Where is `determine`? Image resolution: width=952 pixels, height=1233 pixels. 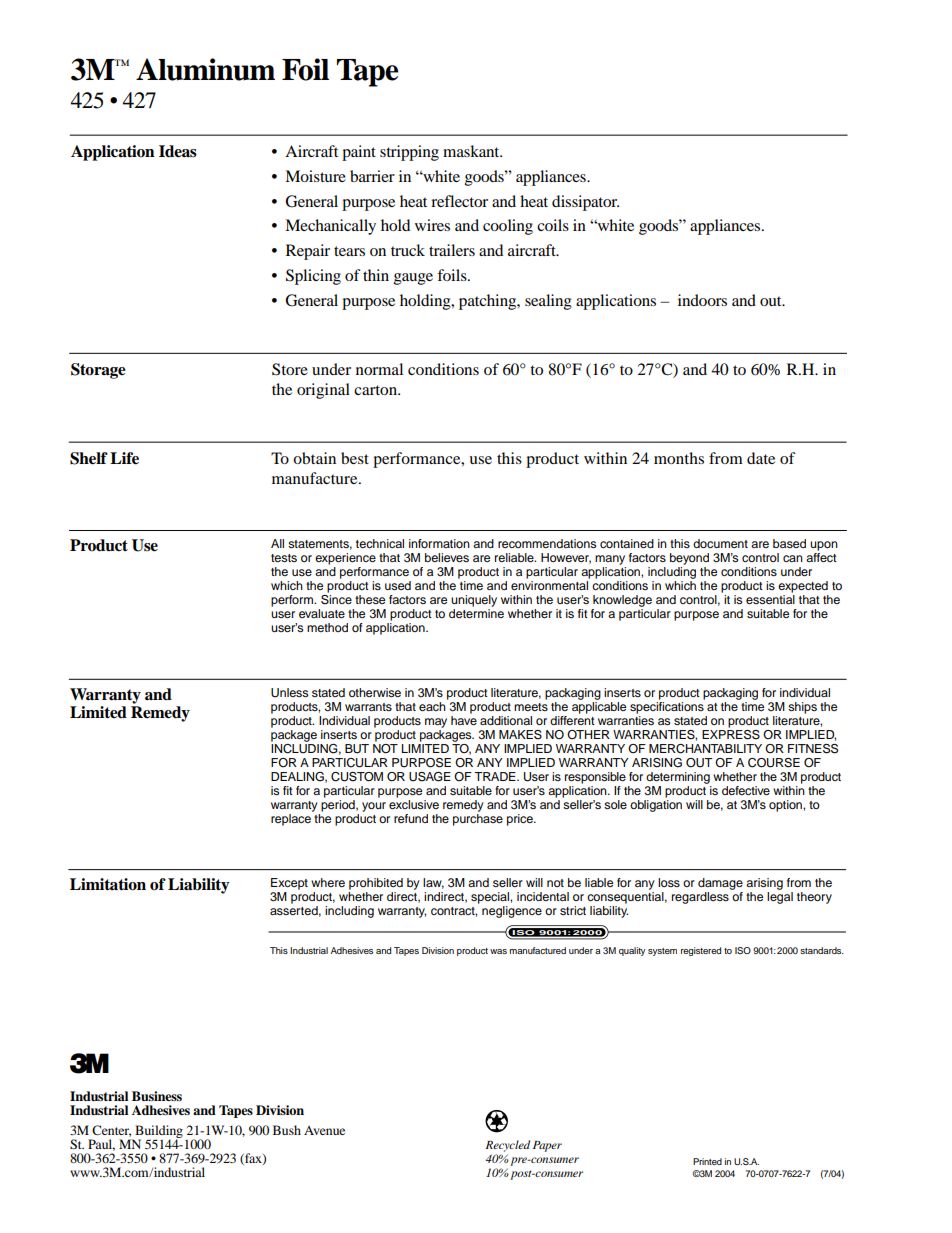
determine is located at coordinates (476, 613).
